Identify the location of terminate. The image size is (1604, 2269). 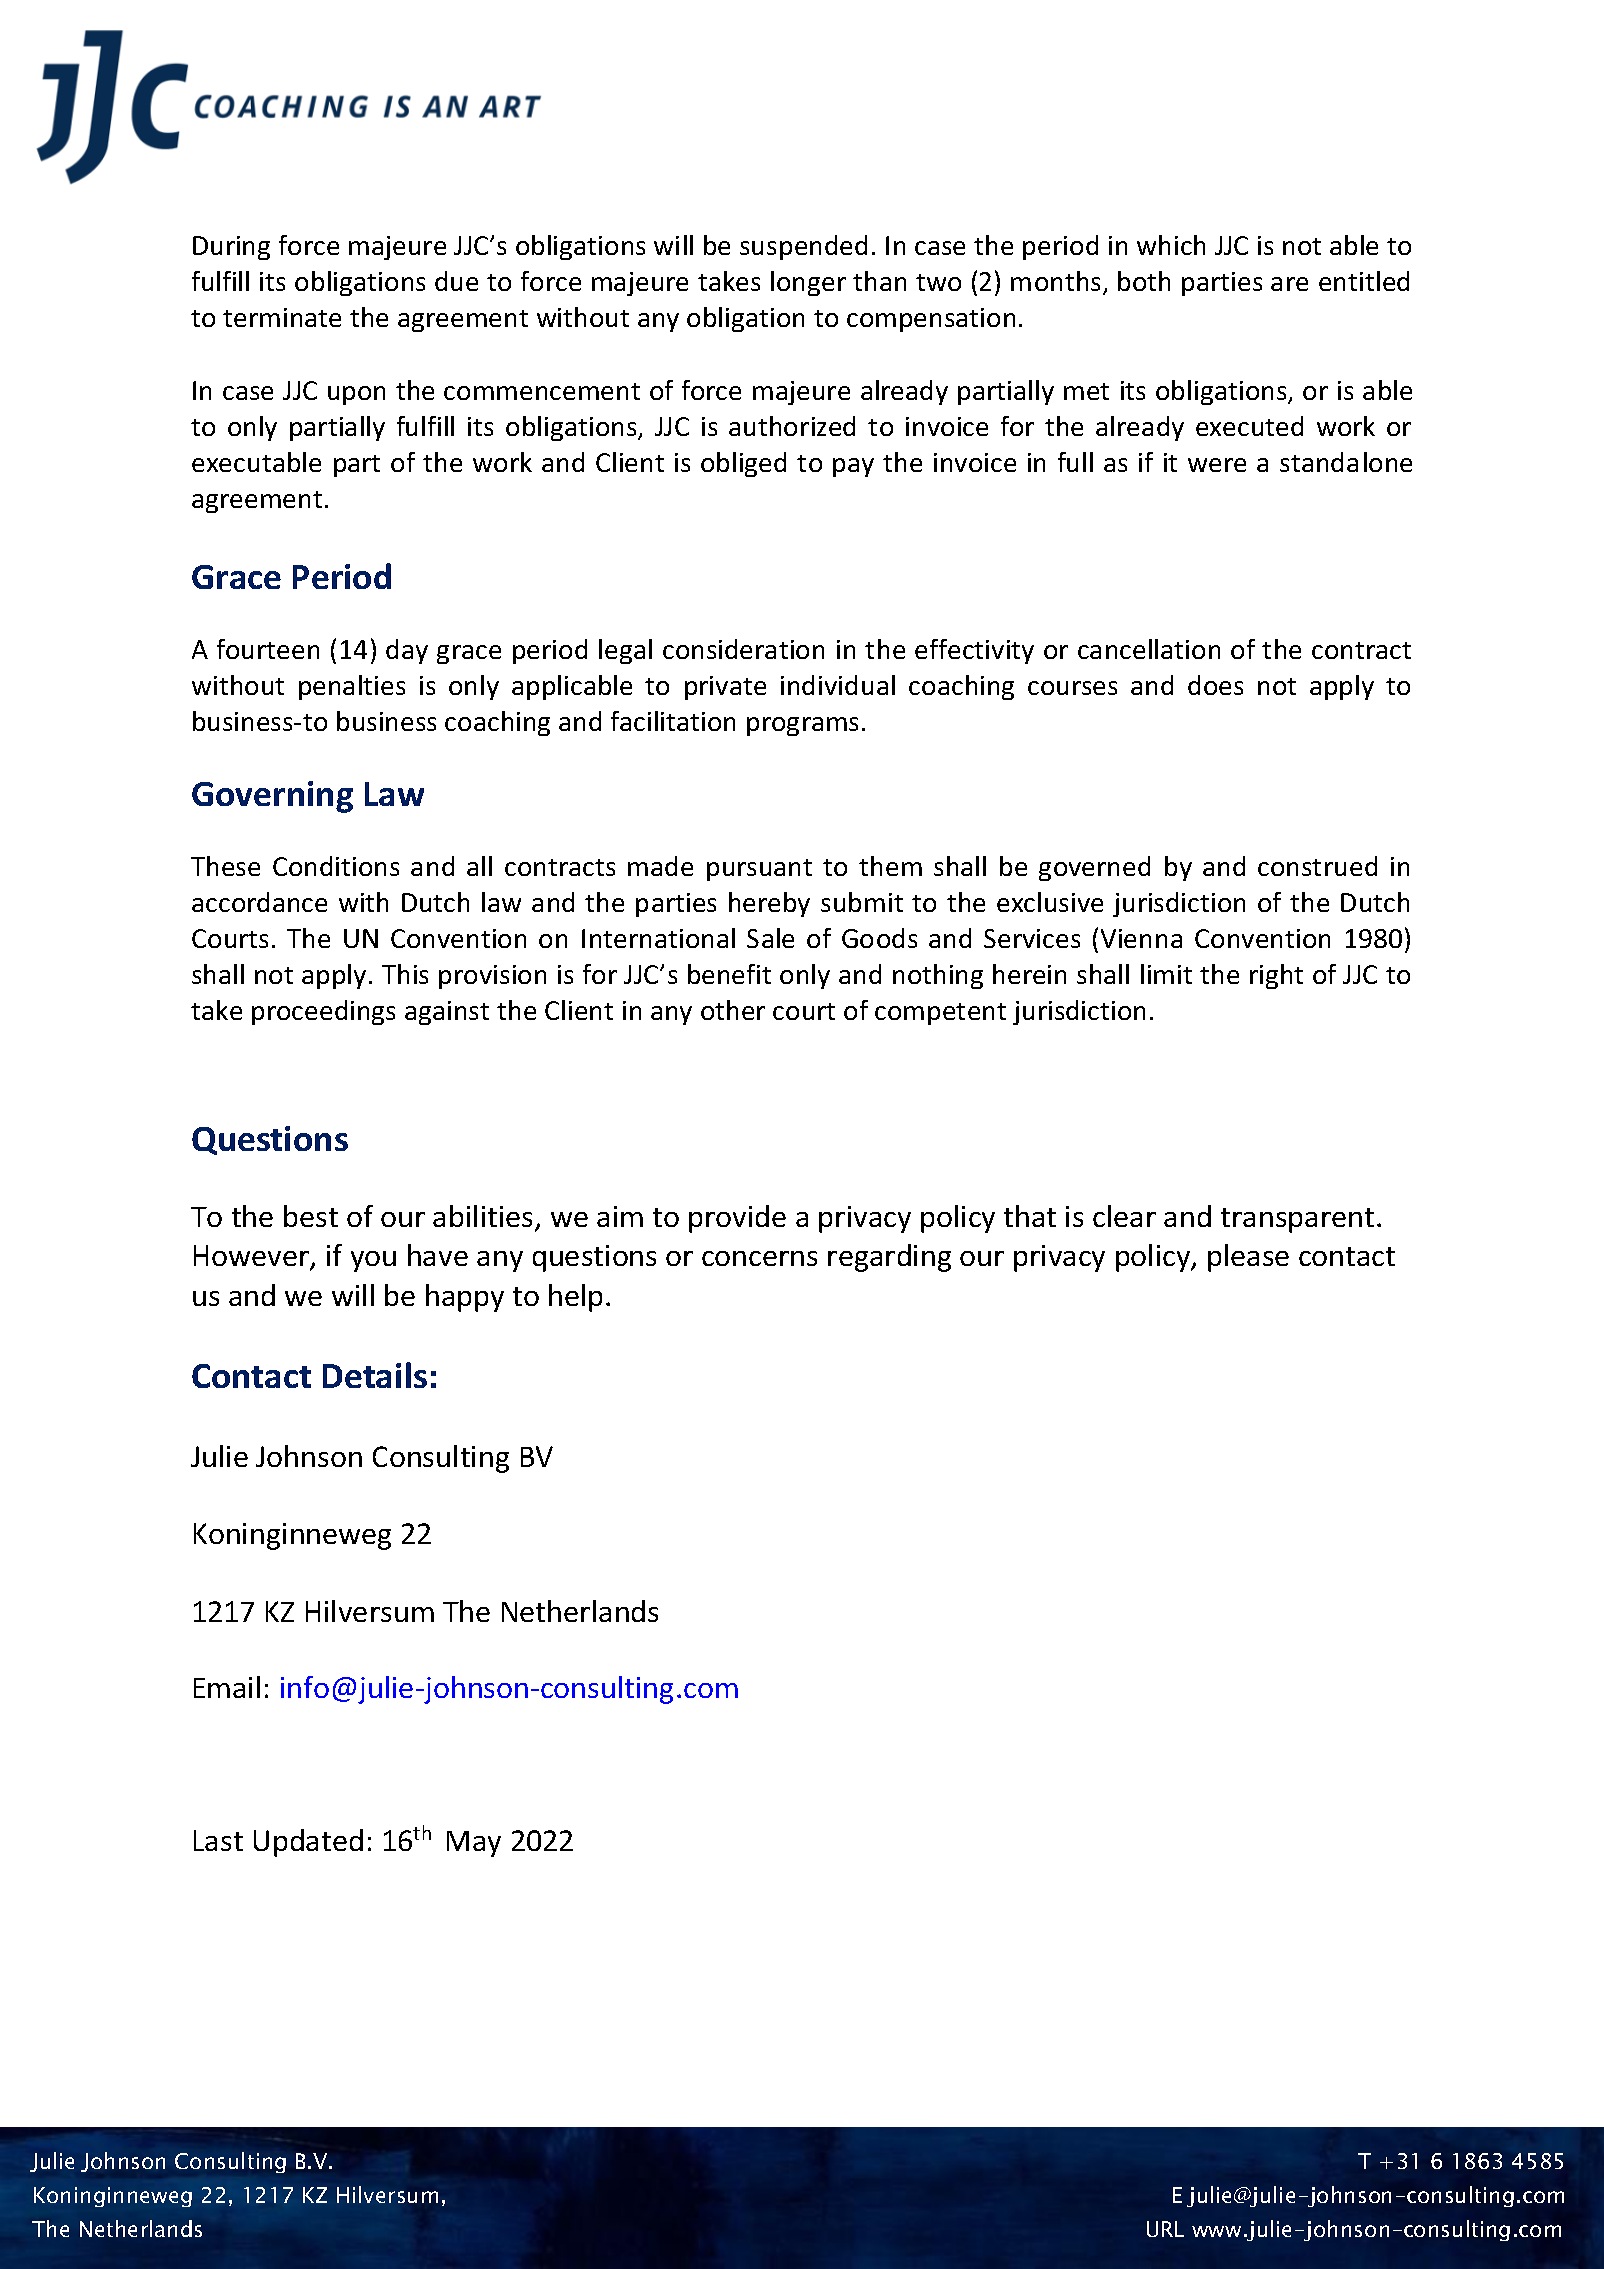
(282, 317).
